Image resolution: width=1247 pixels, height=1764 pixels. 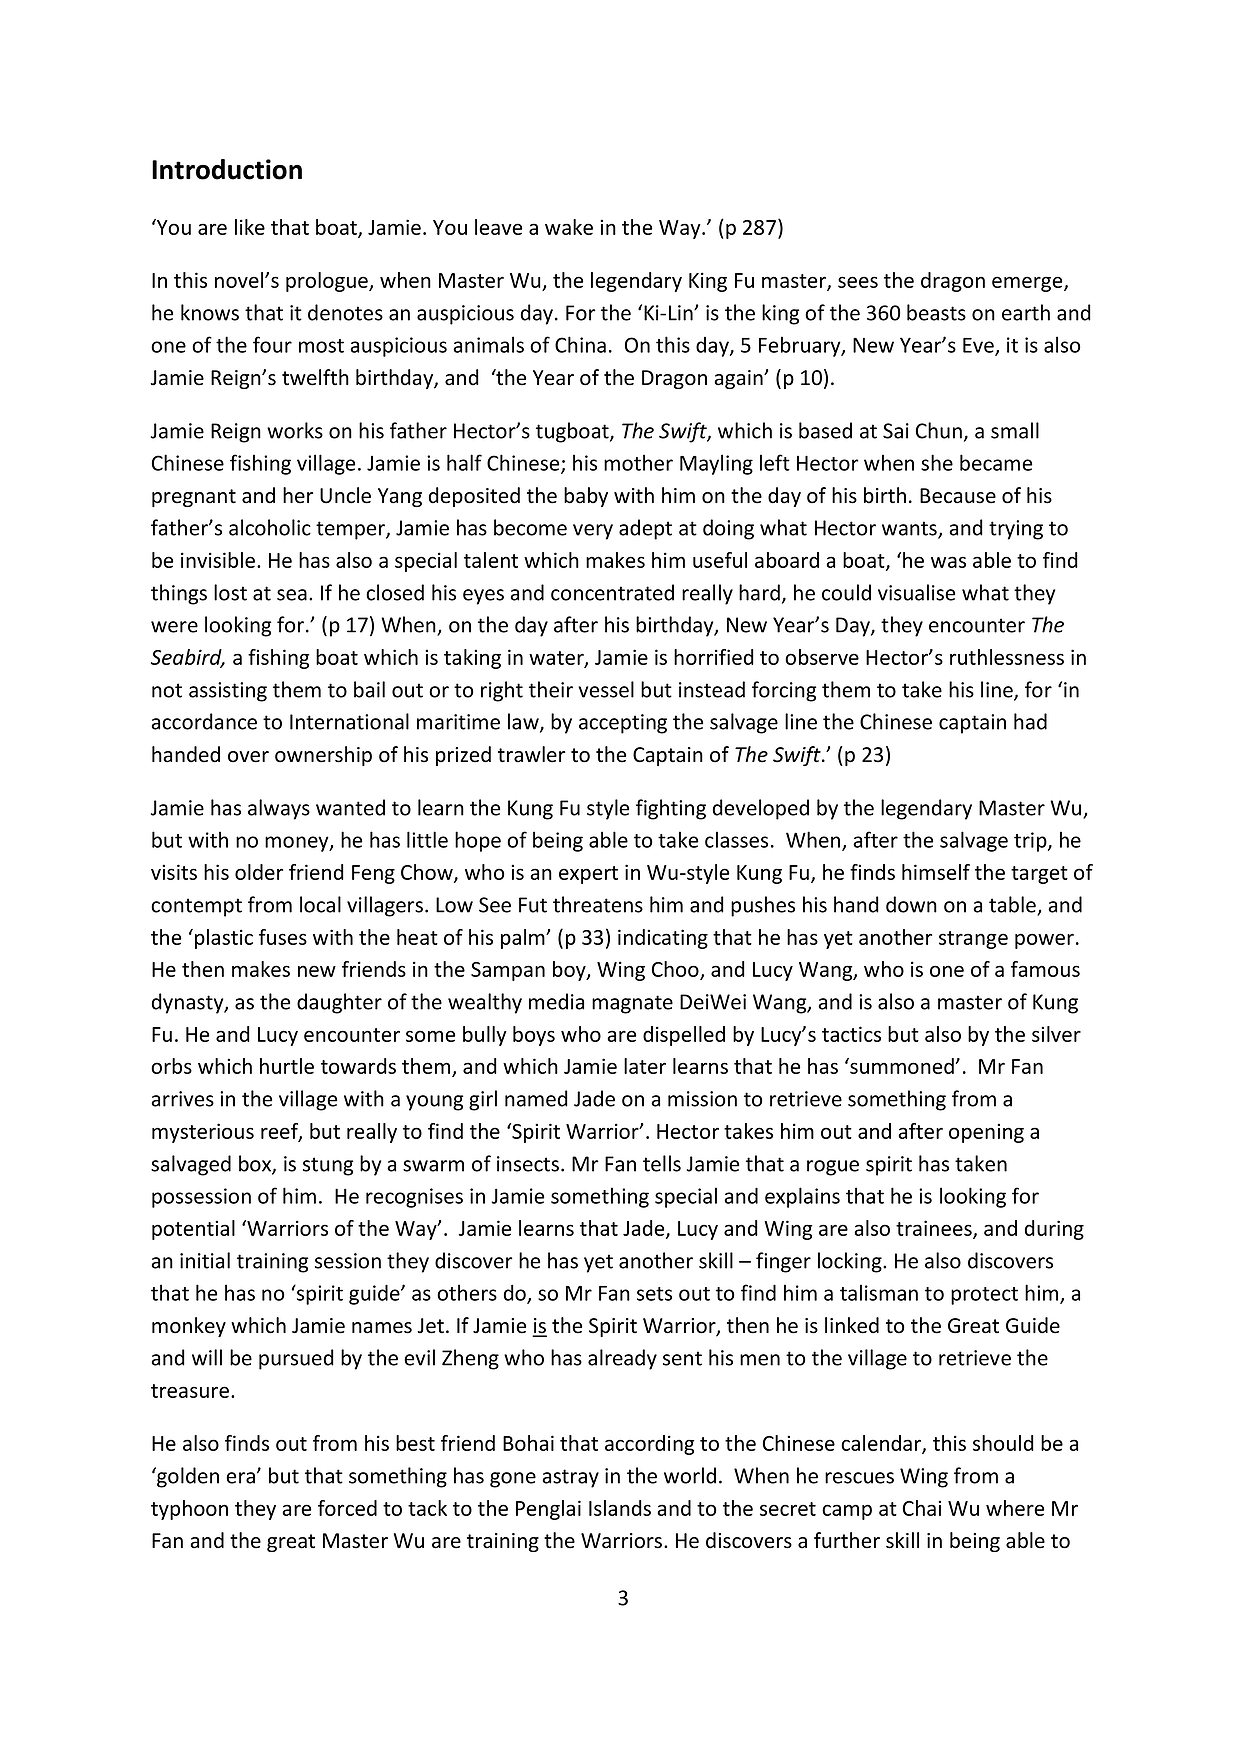 I want to click on era, so click(x=240, y=1478).
